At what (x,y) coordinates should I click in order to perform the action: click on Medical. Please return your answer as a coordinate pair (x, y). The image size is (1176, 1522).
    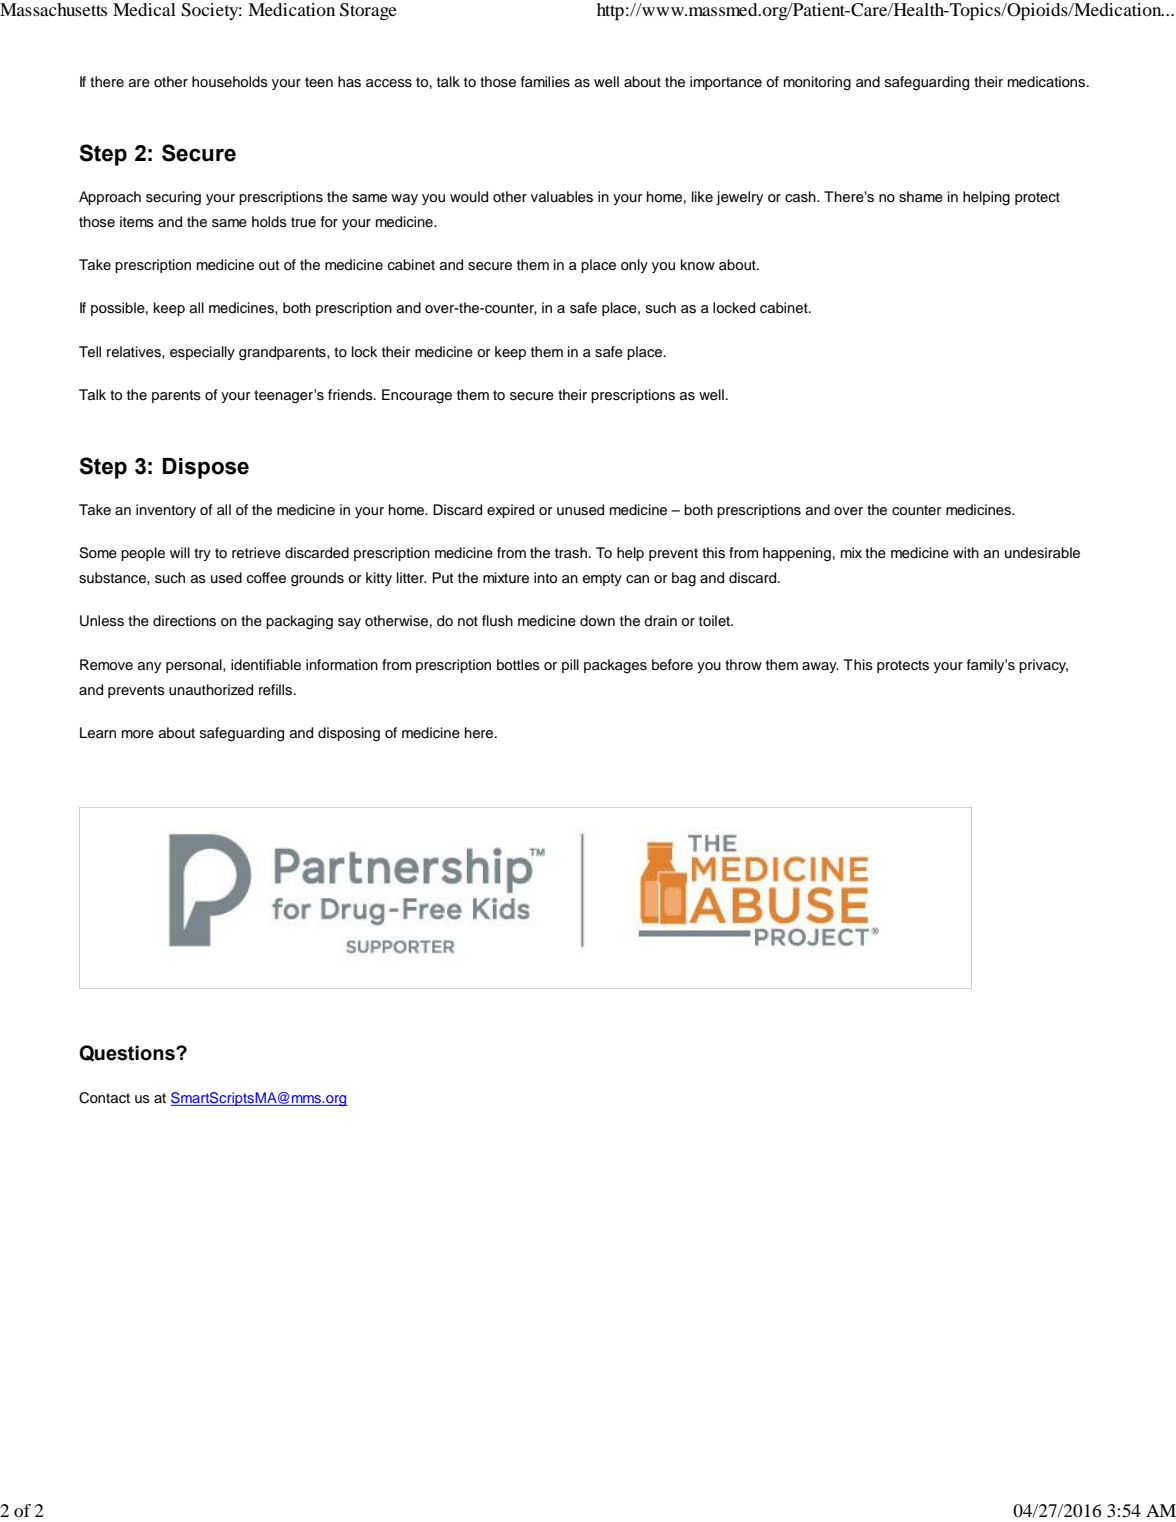
    Looking at the image, I should click on (144, 9).
